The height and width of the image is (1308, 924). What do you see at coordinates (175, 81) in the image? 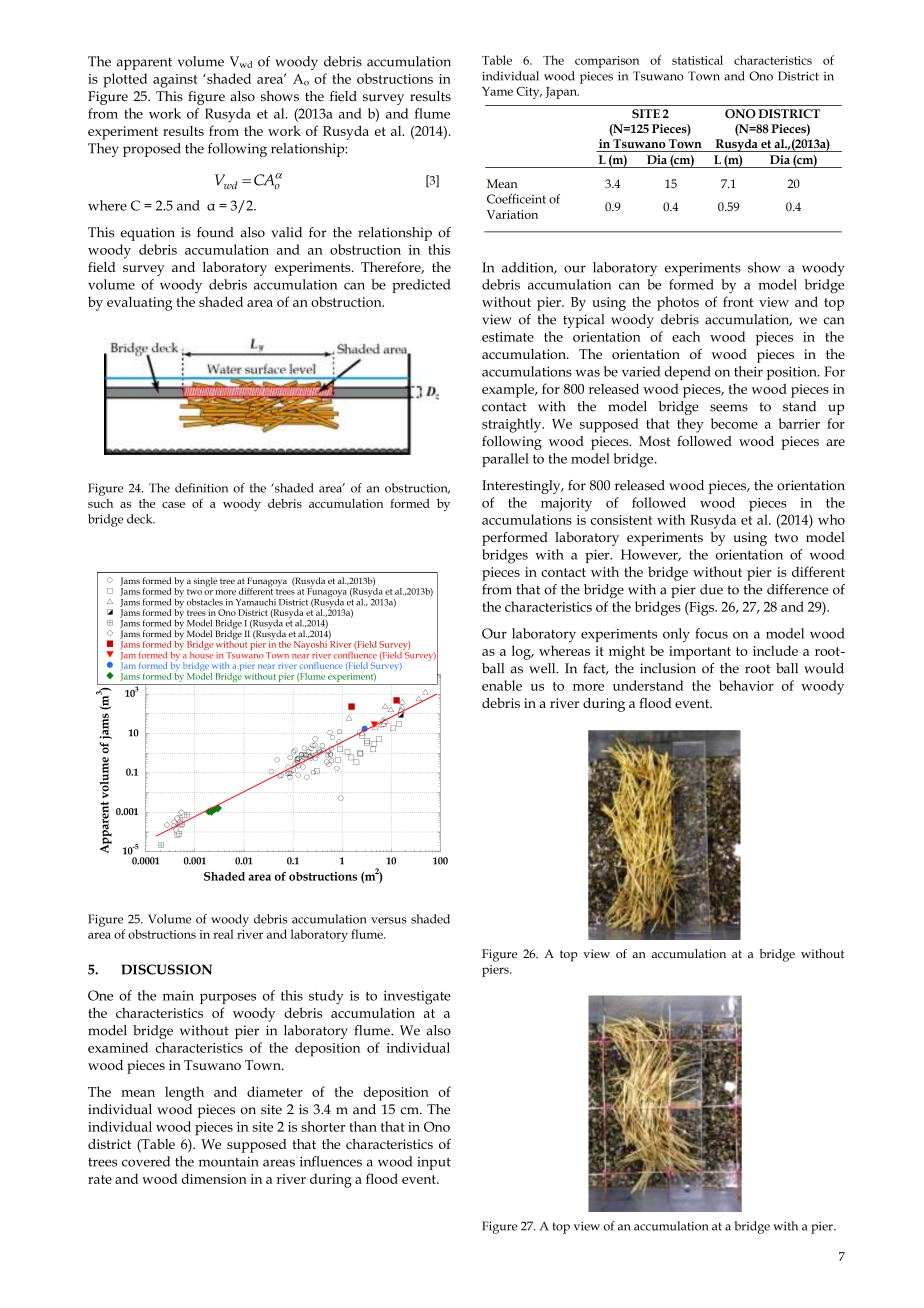
I see `against` at bounding box center [175, 81].
